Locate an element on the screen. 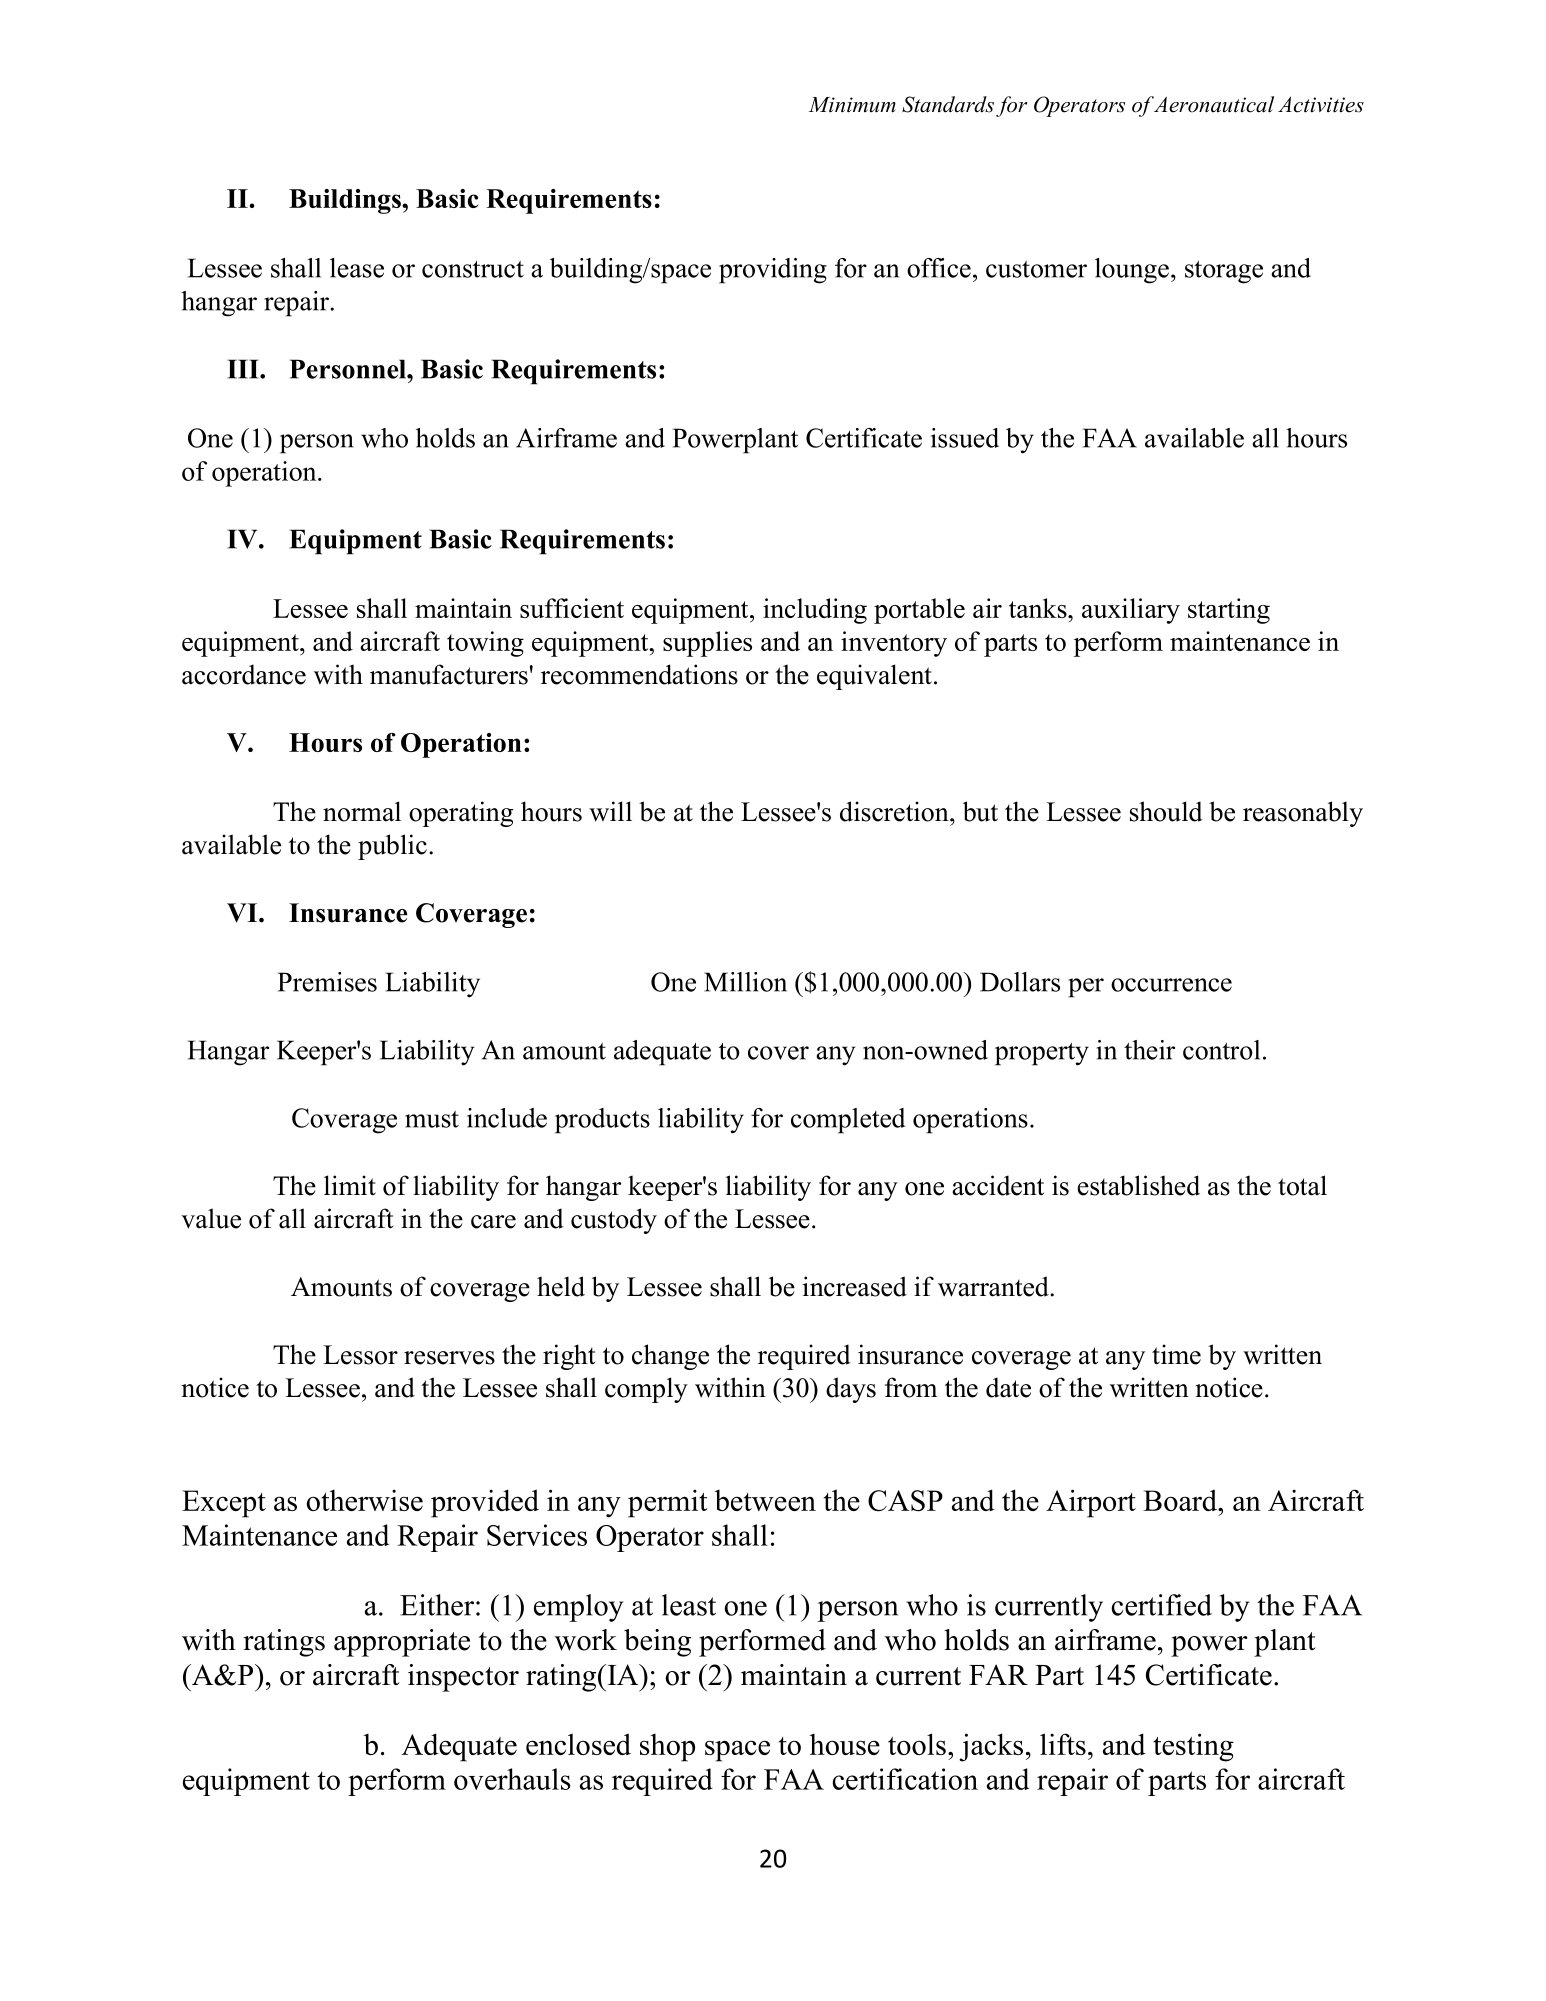 Image resolution: width=1546 pixels, height=2001 pixels. towing is located at coordinates (485, 644).
